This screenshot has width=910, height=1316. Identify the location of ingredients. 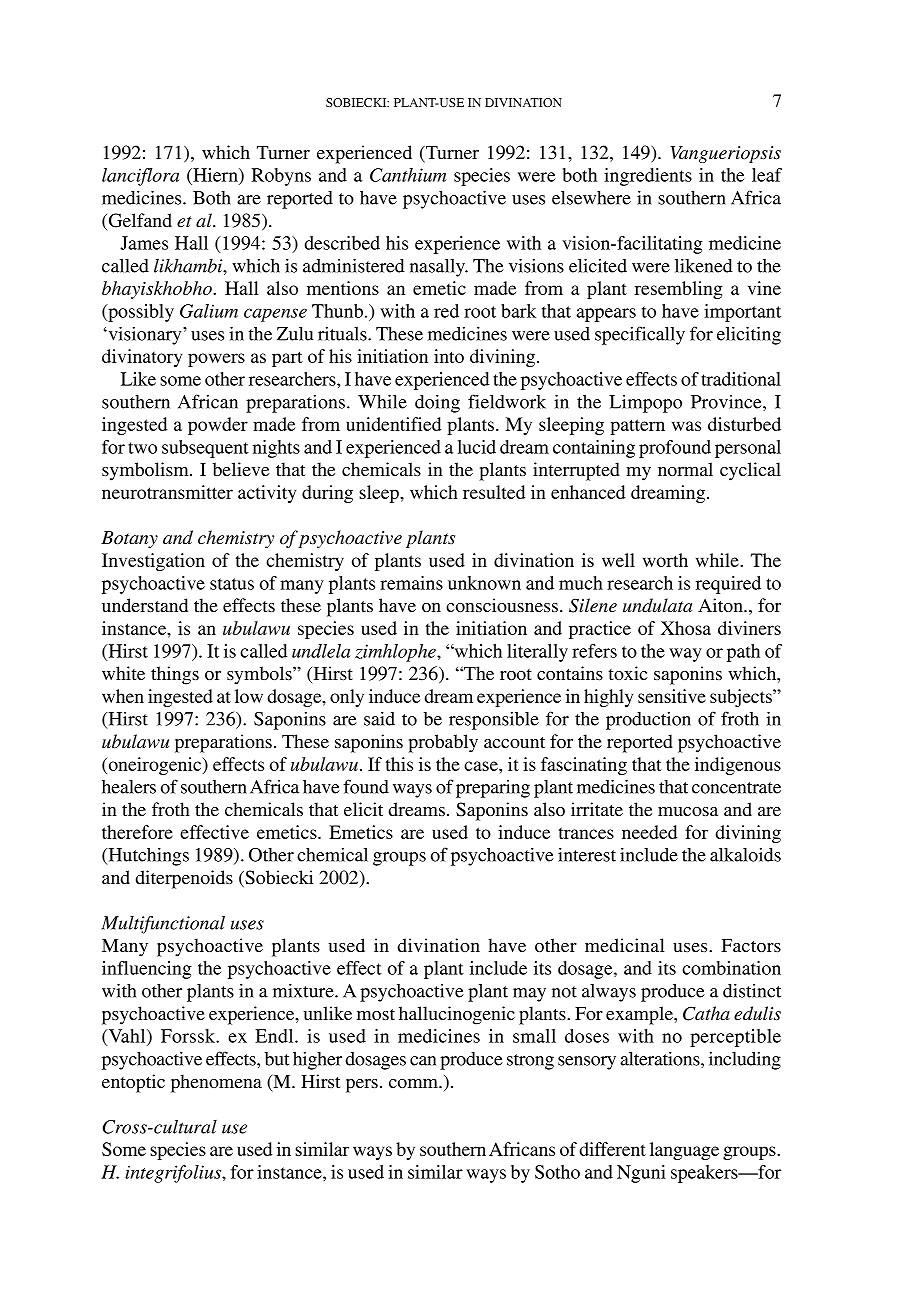
(648, 177).
